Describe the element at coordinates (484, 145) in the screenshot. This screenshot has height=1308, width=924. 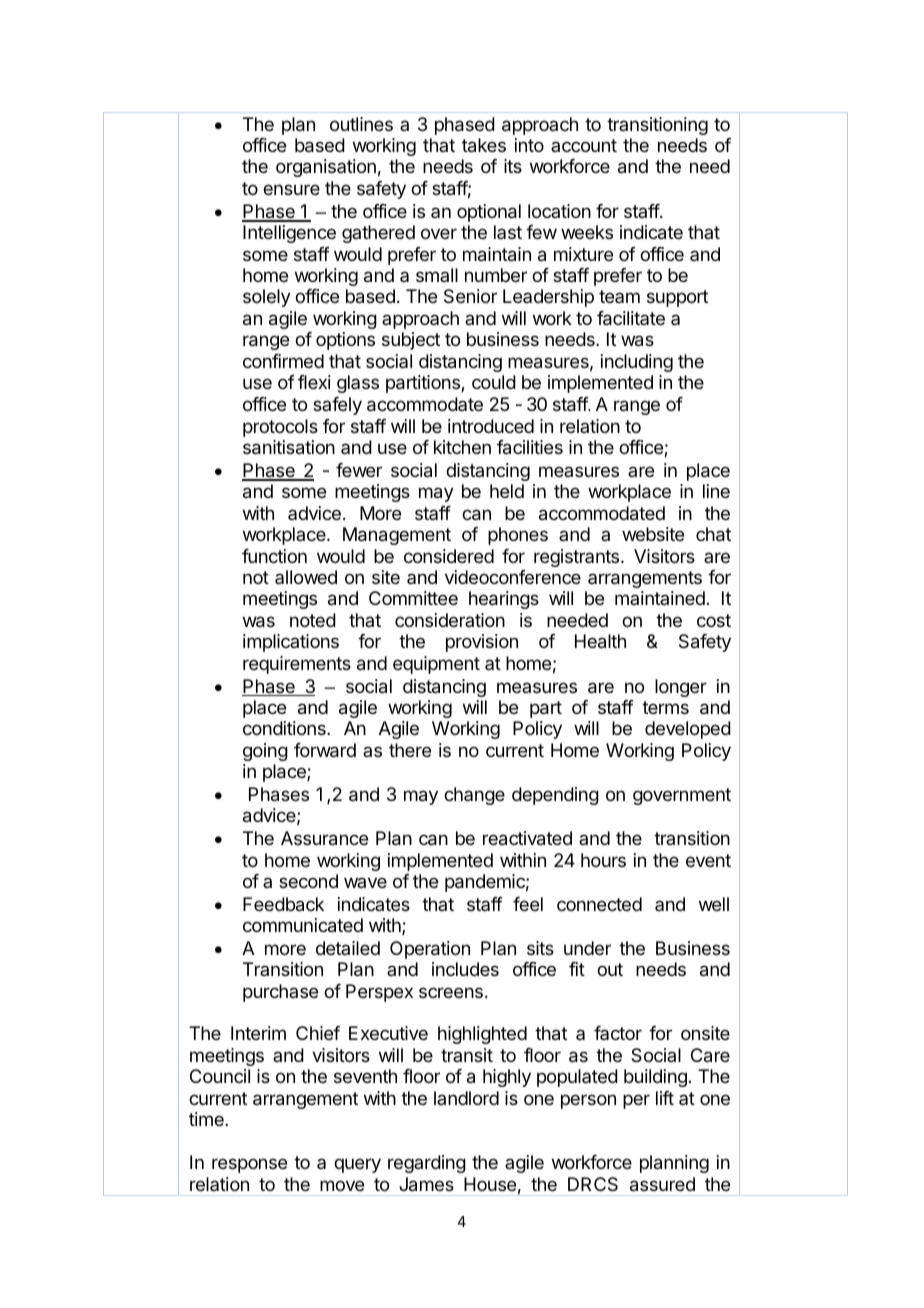
I see `takes` at that location.
